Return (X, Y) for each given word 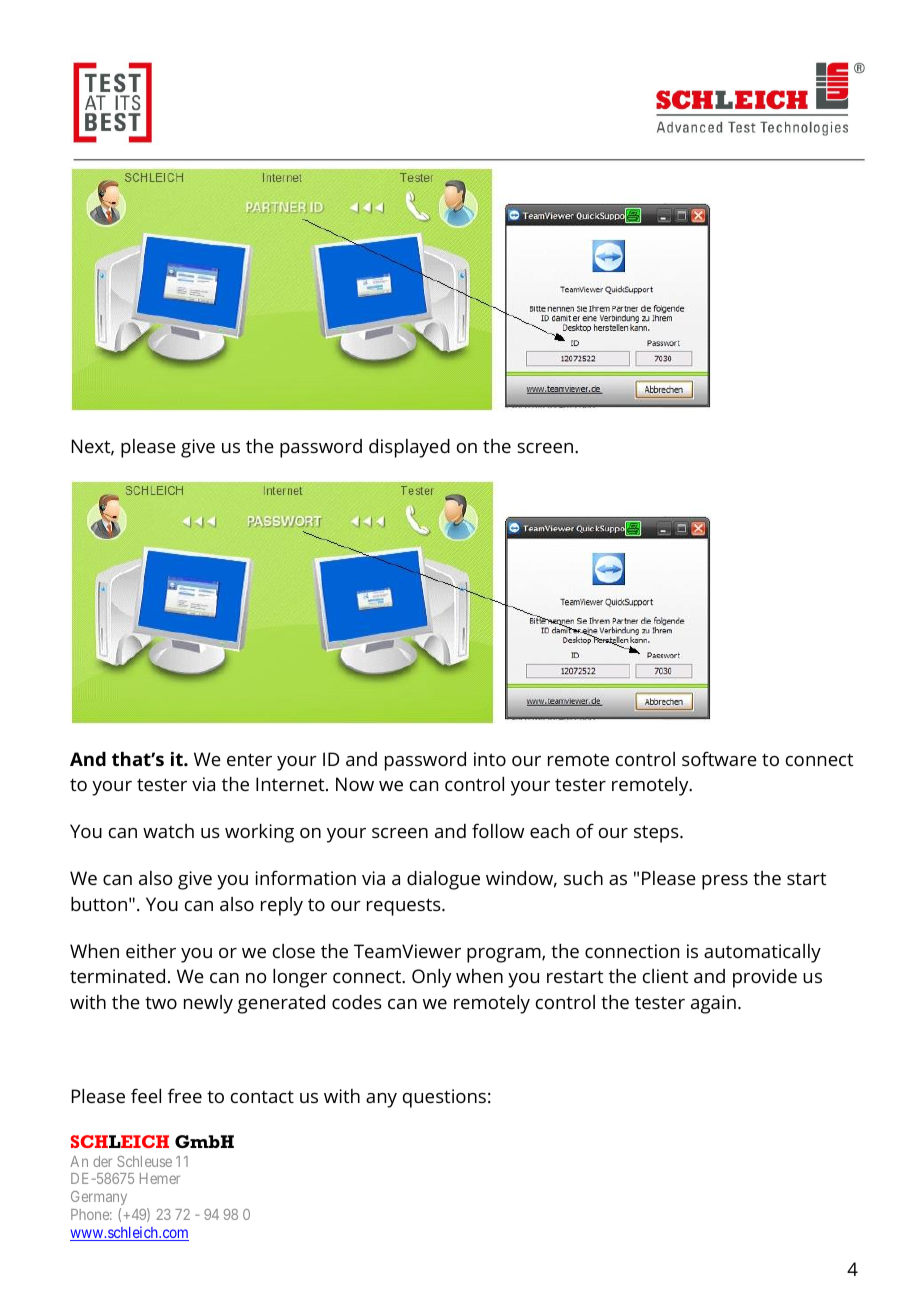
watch (168, 831)
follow (498, 830)
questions (444, 1098)
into (490, 759)
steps (657, 834)
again (713, 1004)
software (719, 758)
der (102, 1161)
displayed (409, 448)
